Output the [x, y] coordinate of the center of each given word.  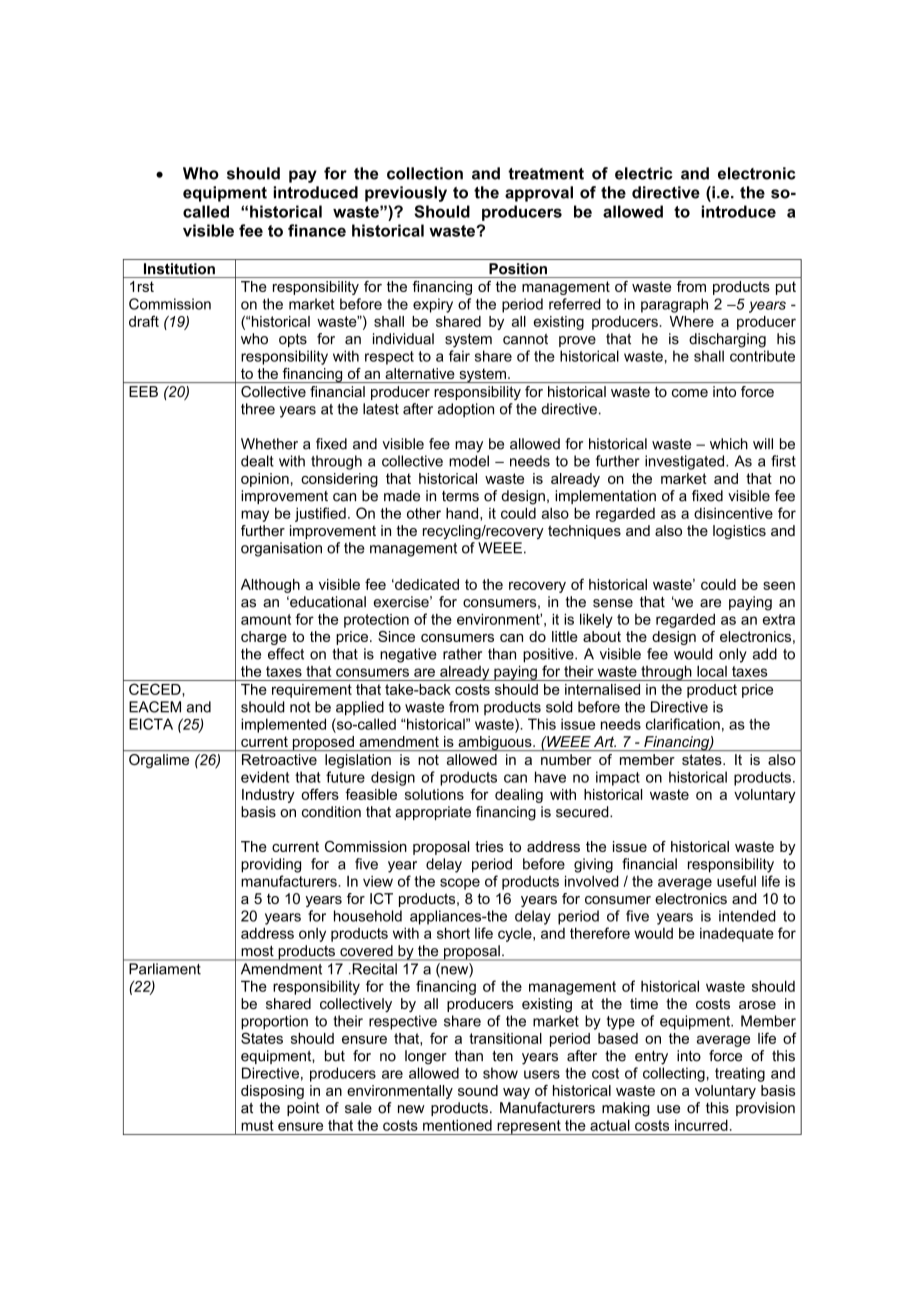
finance [317, 230]
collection [425, 173]
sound [478, 1090]
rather [462, 654]
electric [644, 173]
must [257, 1125]
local [712, 671]
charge [264, 638]
